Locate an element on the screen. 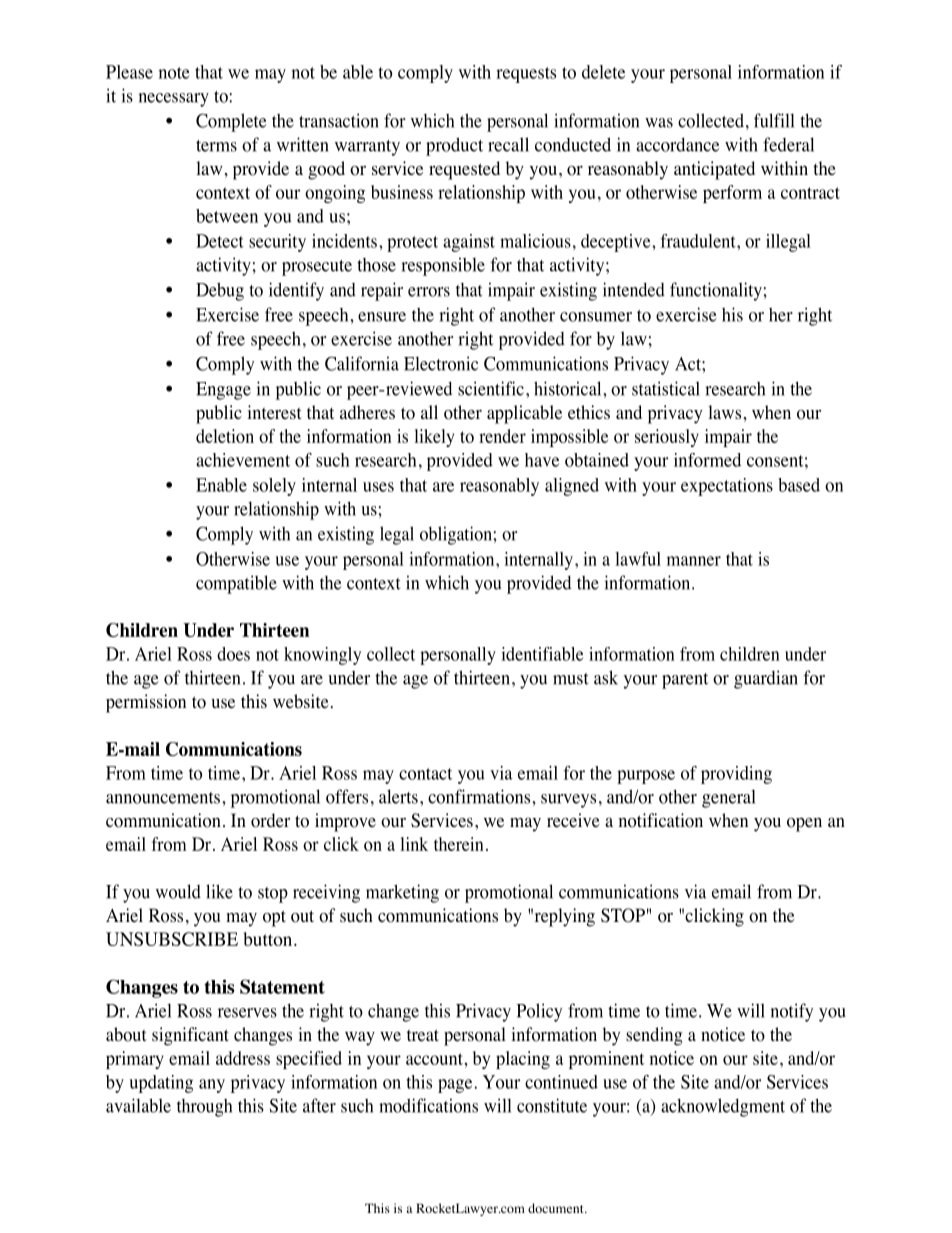  fulfill is located at coordinates (774, 120).
